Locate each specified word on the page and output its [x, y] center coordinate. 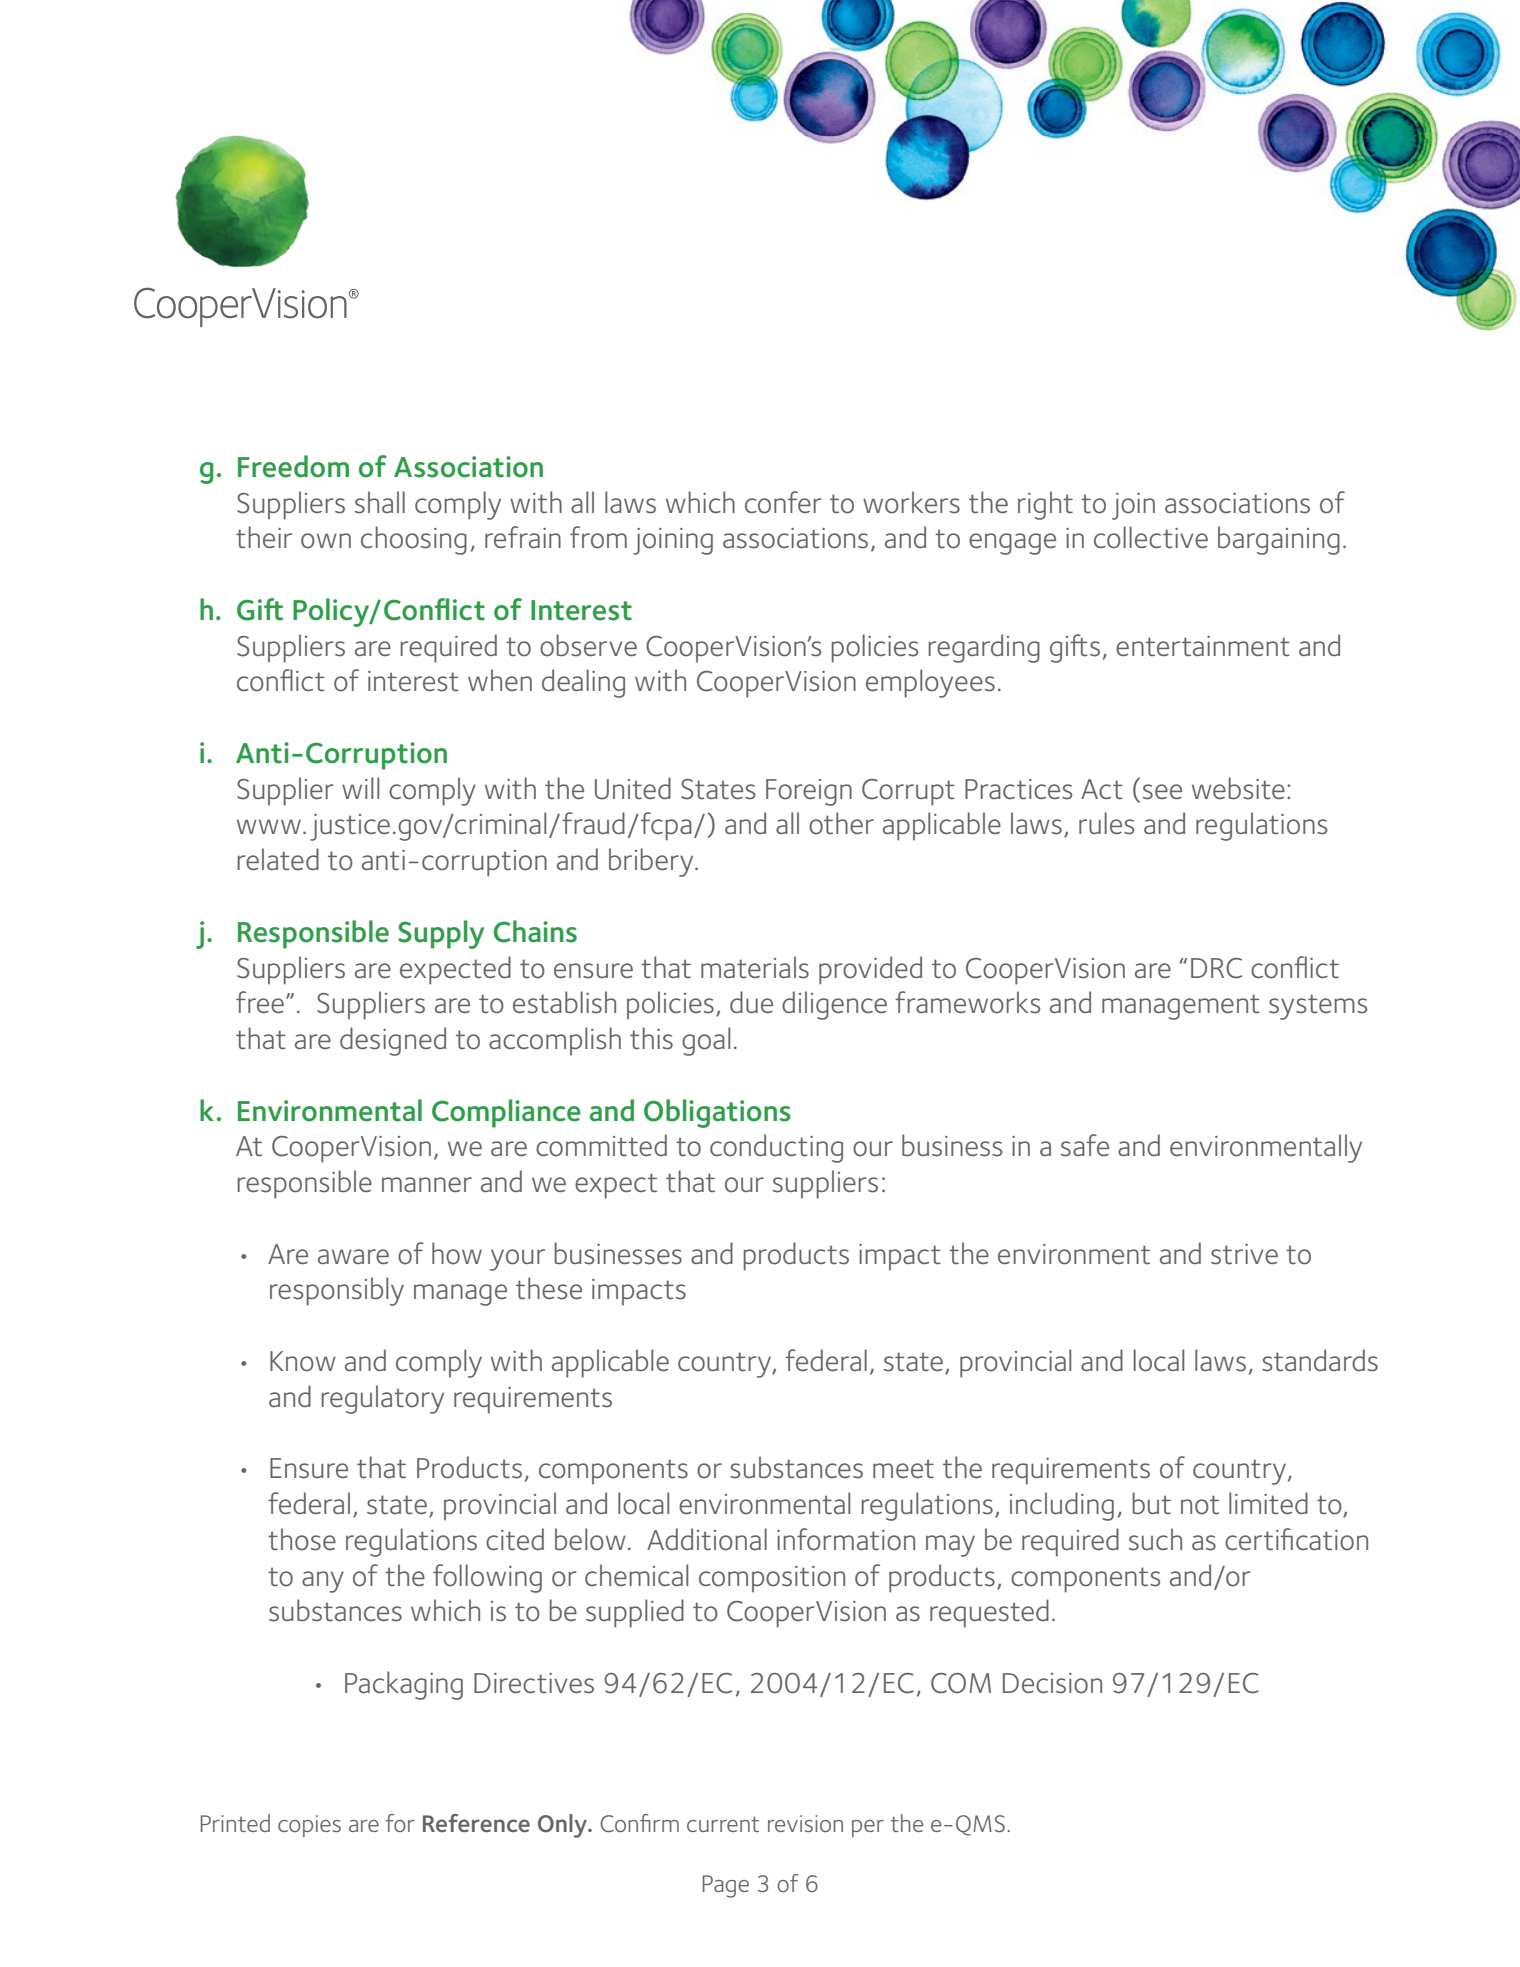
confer [783, 502]
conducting [776, 1148]
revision [805, 1823]
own [326, 541]
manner [427, 1184]
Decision [1052, 1683]
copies [309, 1826]
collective [1151, 537]
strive [1244, 1254]
